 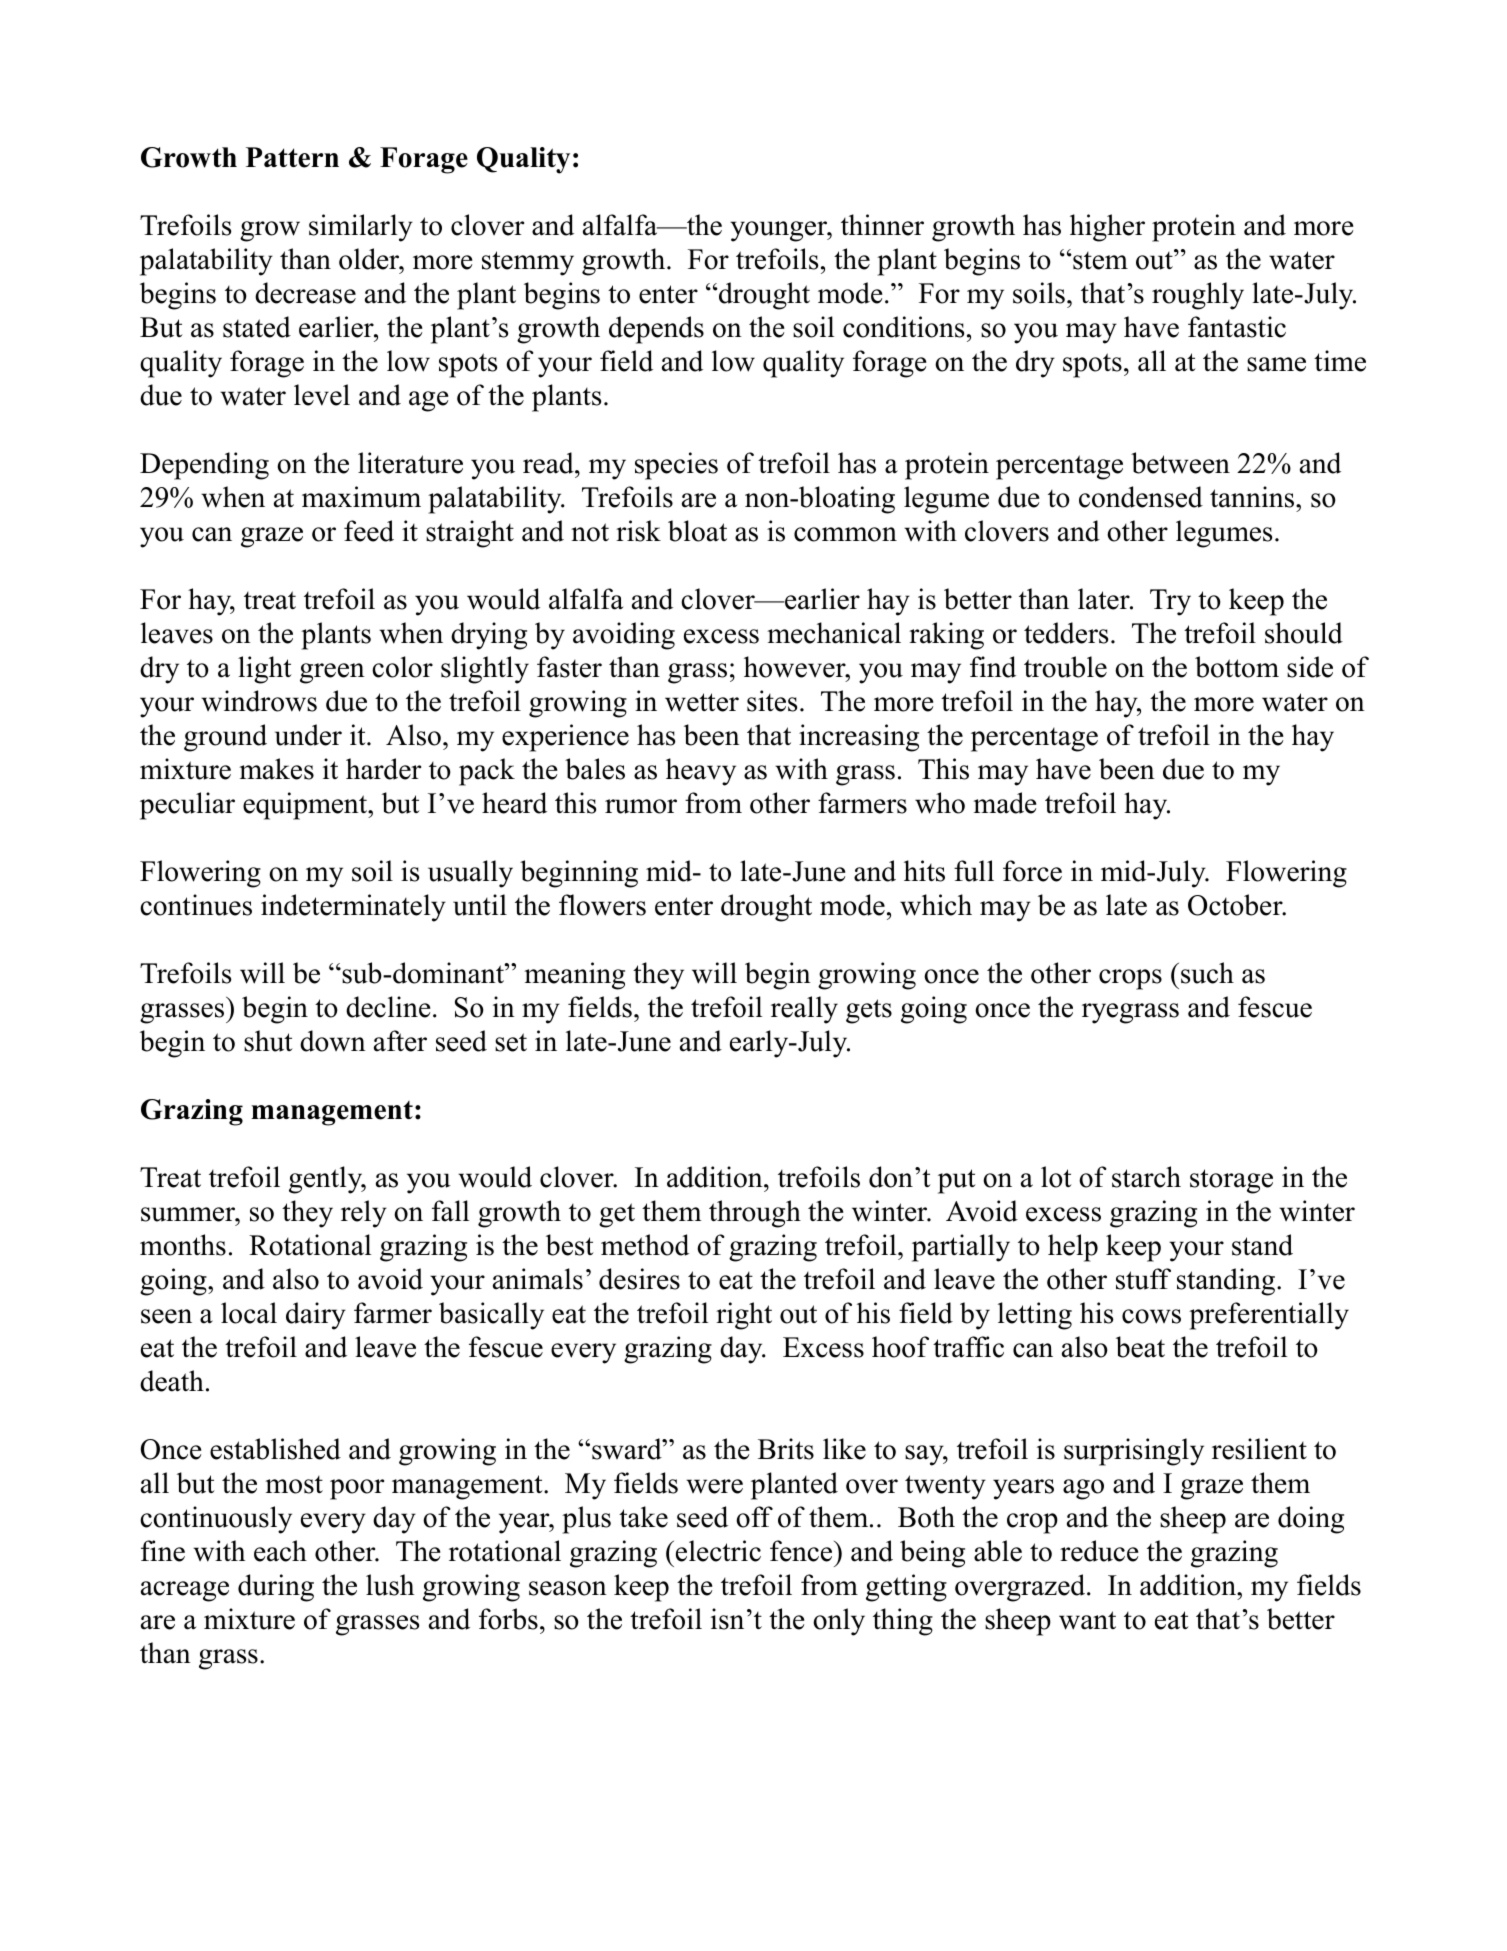 What do you see at coordinates (1231, 1181) in the document?
I see `storage` at bounding box center [1231, 1181].
